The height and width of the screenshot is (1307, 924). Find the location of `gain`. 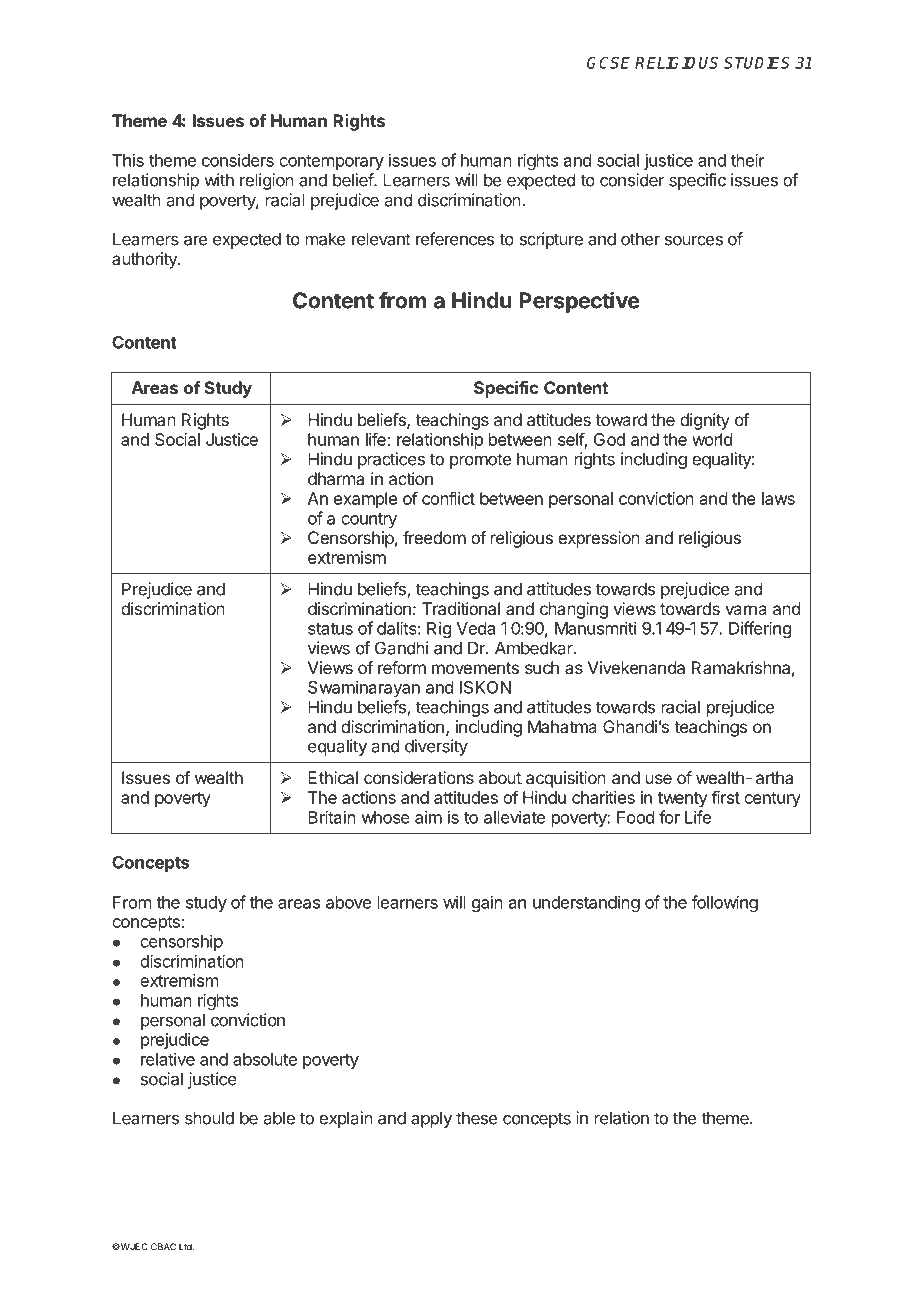

gain is located at coordinates (487, 903).
